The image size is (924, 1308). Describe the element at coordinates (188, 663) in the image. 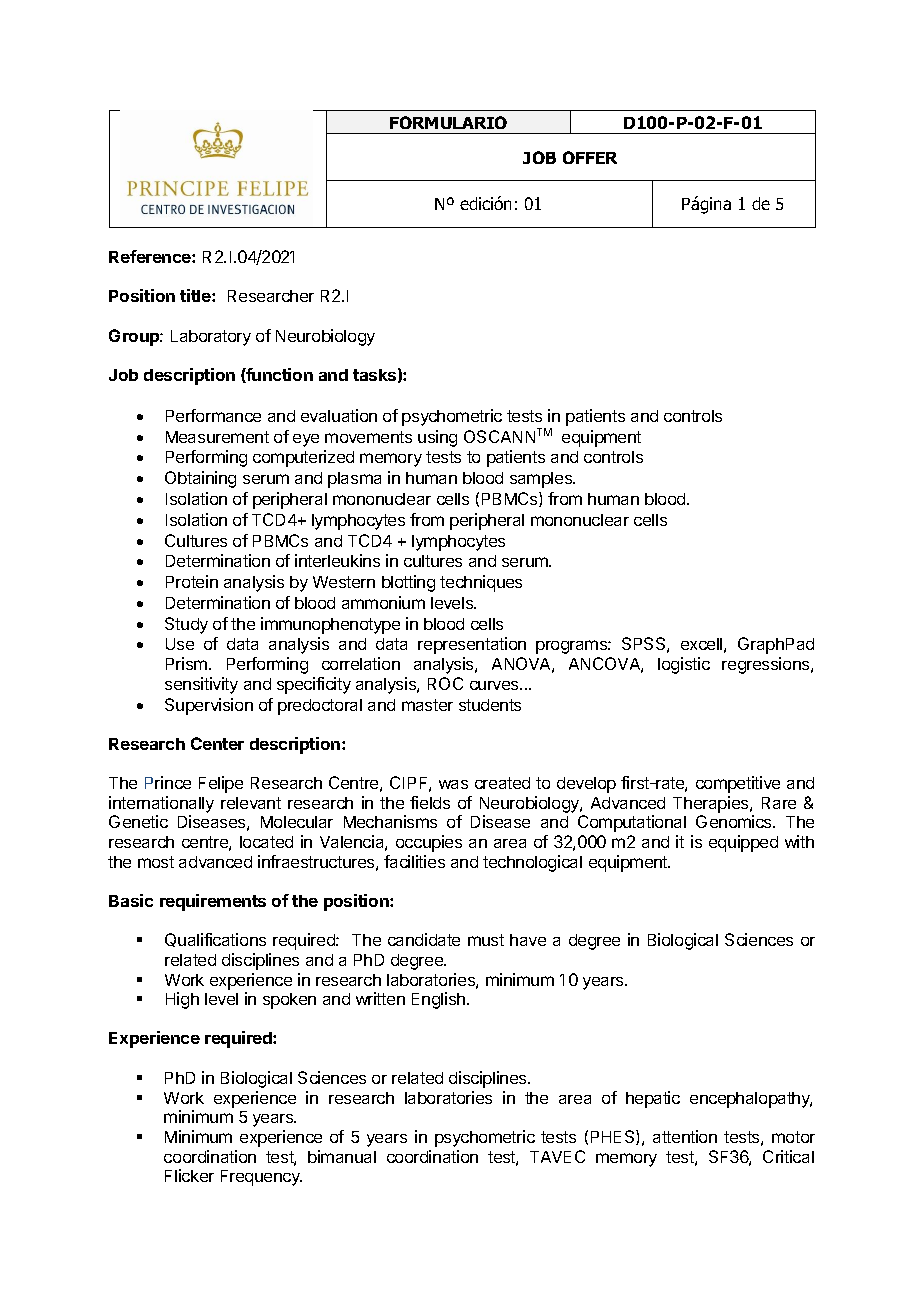

I see `Prism` at that location.
